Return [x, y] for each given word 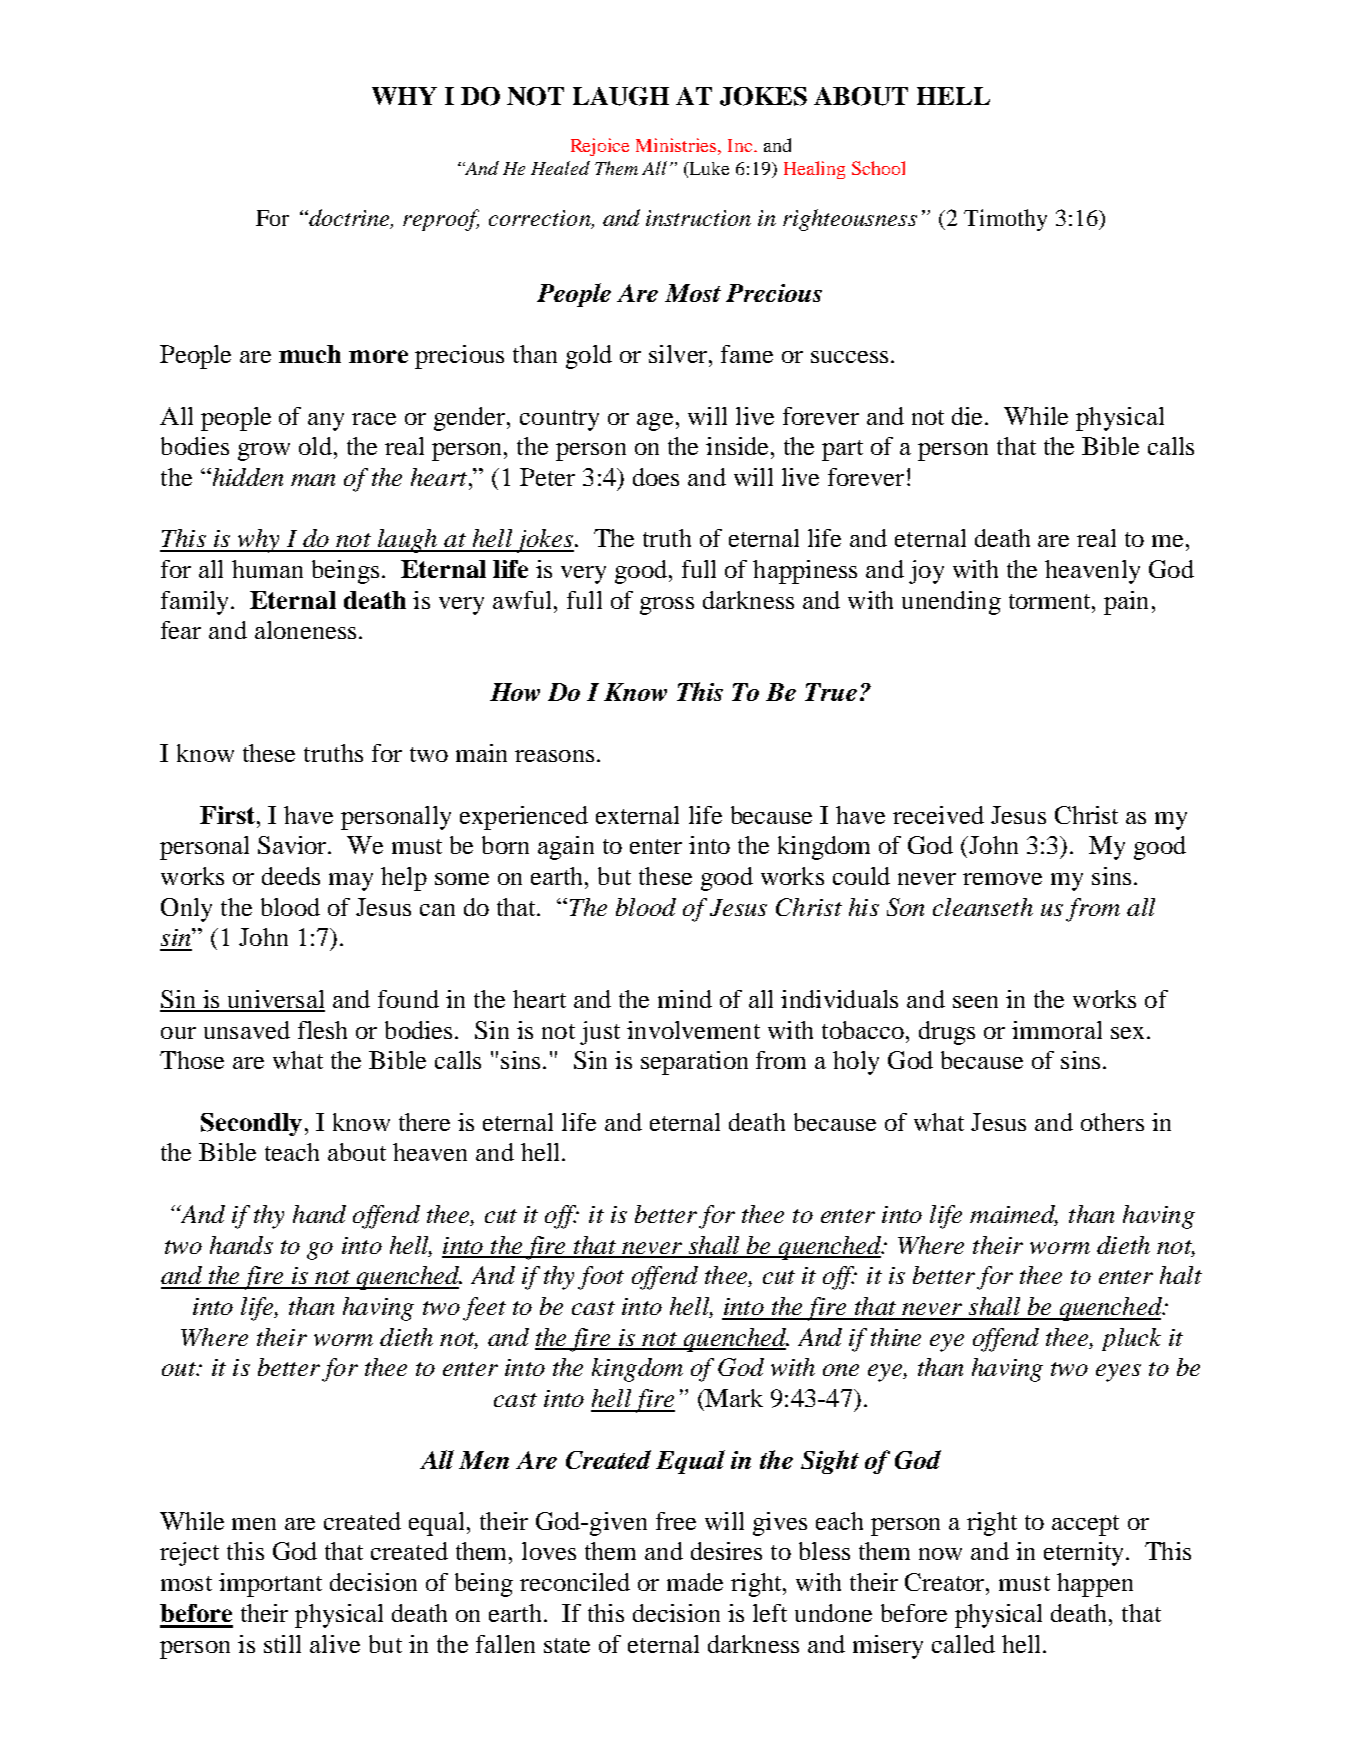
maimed [1014, 1215]
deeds [291, 876]
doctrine [350, 218]
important [270, 1585]
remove [1002, 879]
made [695, 1582]
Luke [708, 168]
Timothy [1005, 220]
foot [601, 1278]
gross [667, 606]
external [637, 815]
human [267, 569]
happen [1095, 1585]
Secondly [251, 1124]
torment [1051, 601]
